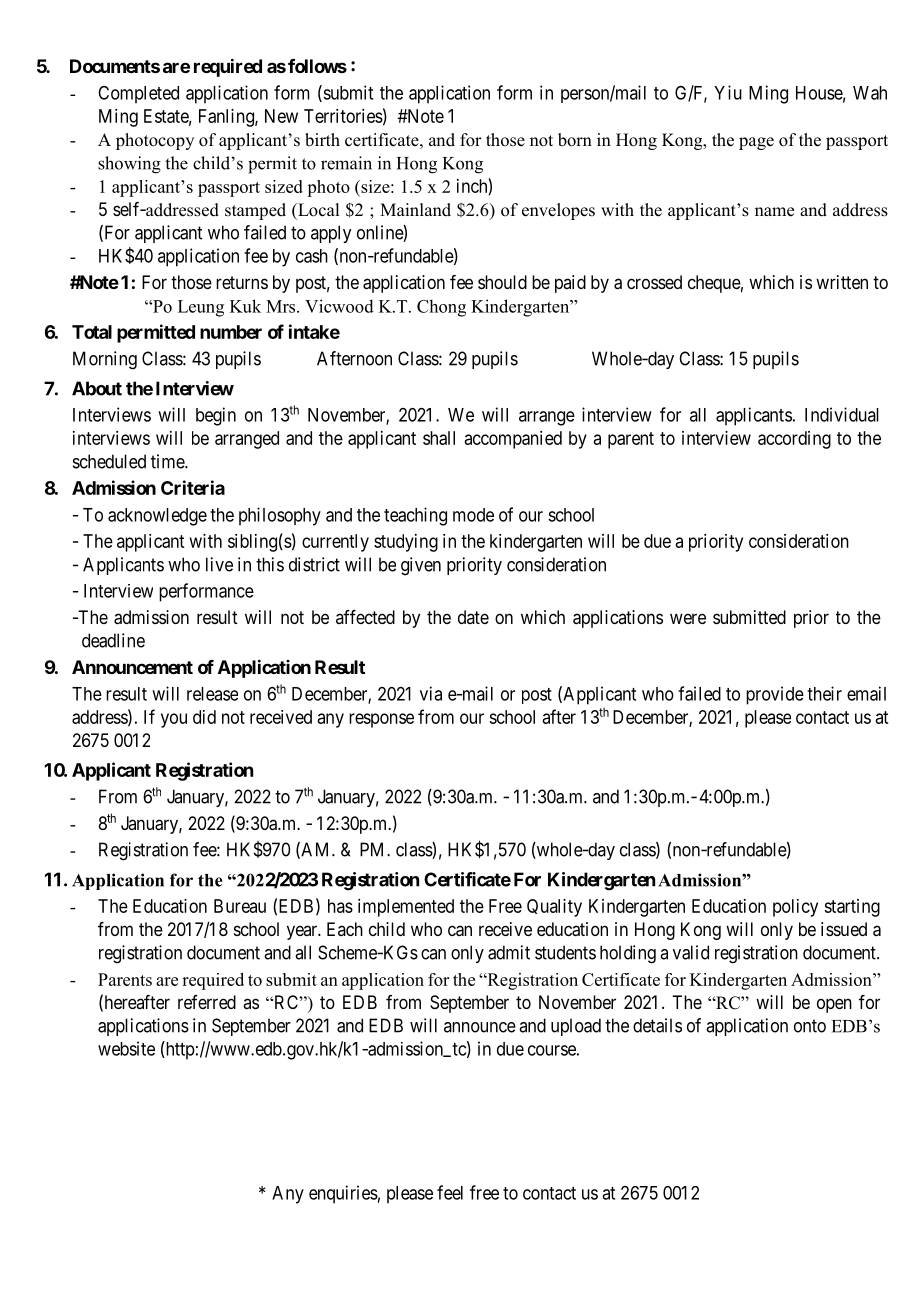 The image size is (924, 1307). I want to click on policy, so click(795, 908).
